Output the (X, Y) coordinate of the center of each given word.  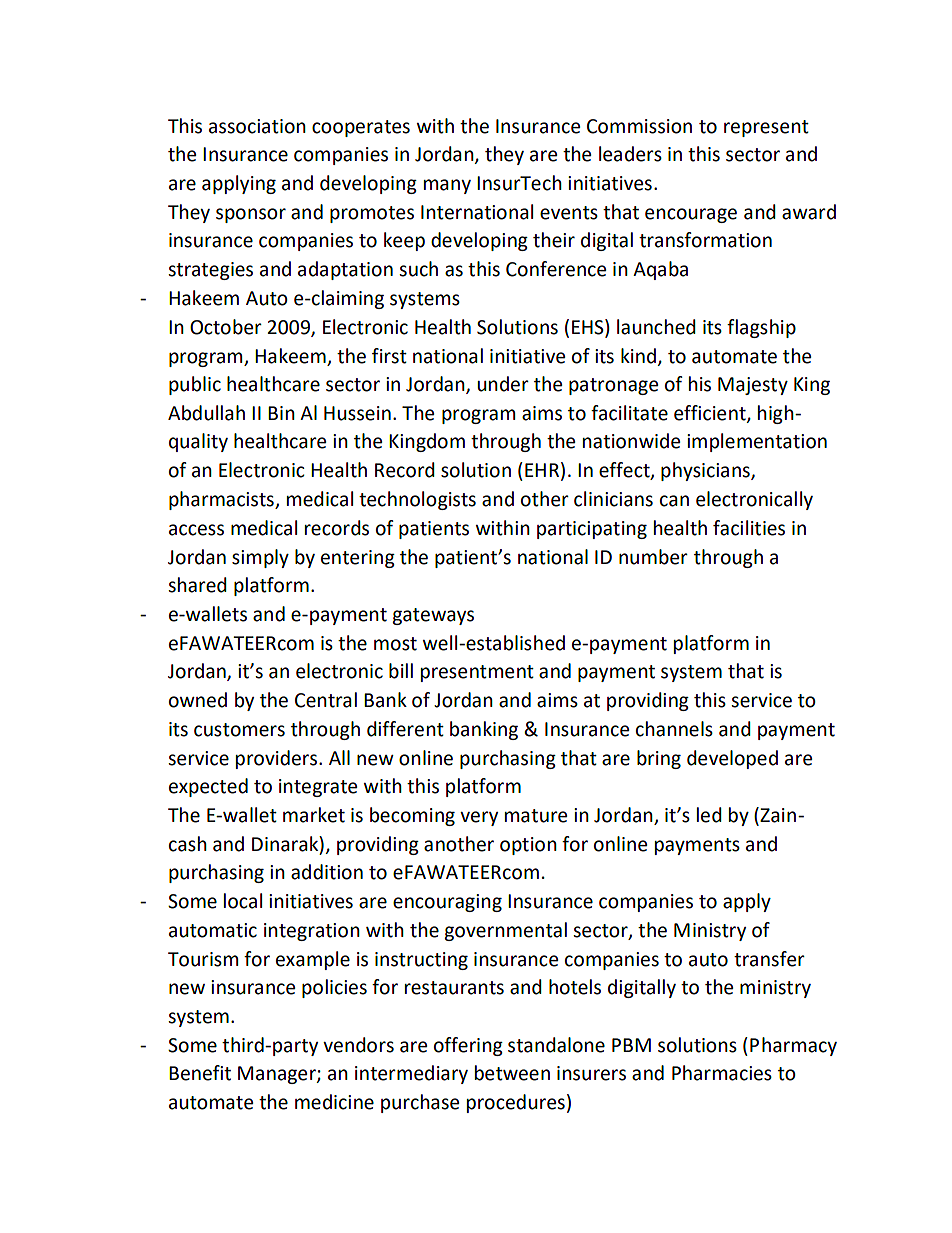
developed (732, 759)
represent (766, 128)
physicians (706, 471)
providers (278, 759)
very (479, 818)
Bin (281, 413)
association (257, 126)
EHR (542, 470)
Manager (278, 1075)
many (447, 186)
